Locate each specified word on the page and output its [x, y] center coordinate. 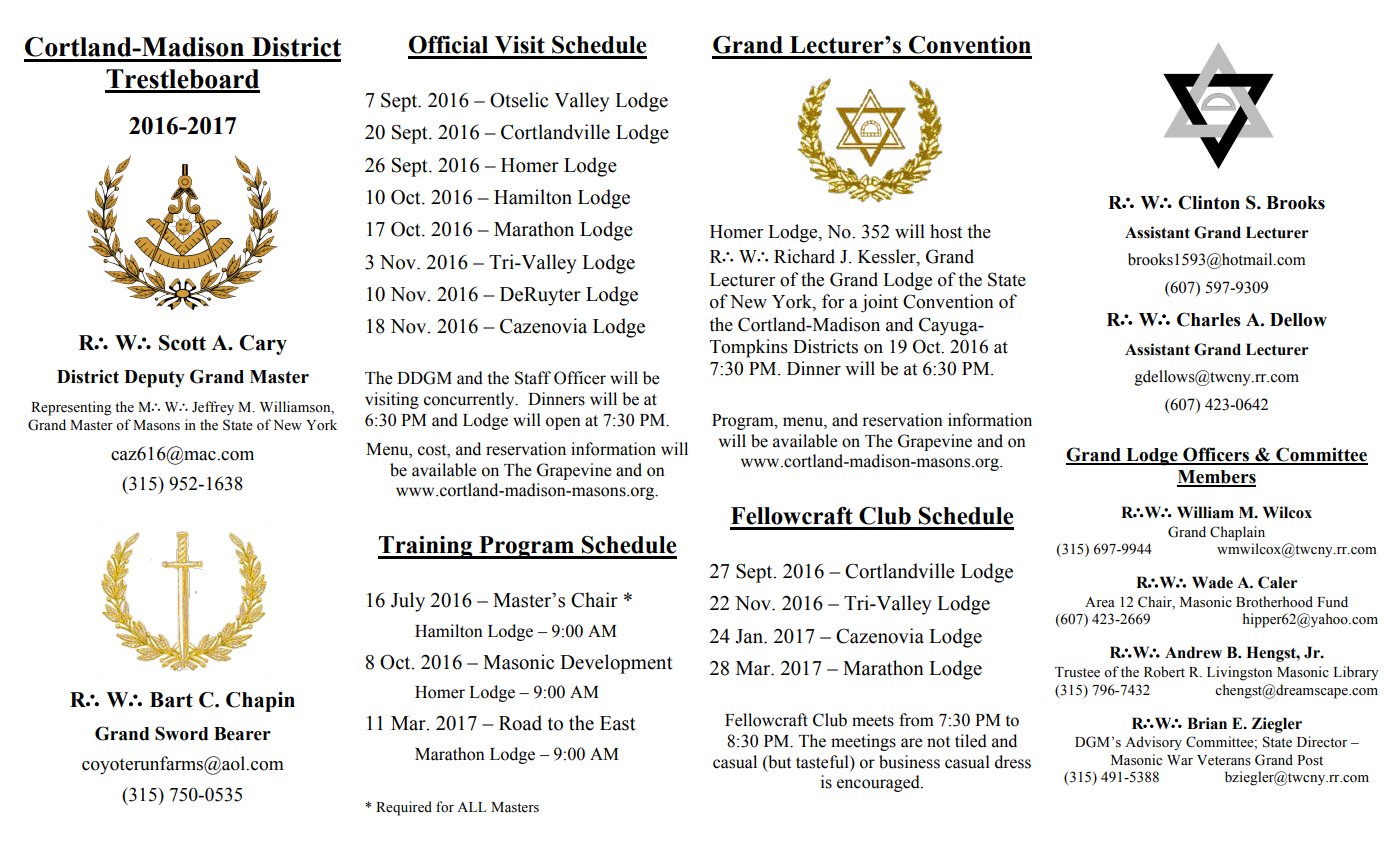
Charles [1209, 319]
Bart [171, 700]
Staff [533, 378]
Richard [804, 256]
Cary [263, 345]
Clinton [1209, 202]
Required [404, 808]
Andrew [1193, 652]
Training [426, 547]
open [563, 423]
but [778, 762]
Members [1216, 478]
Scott [182, 343]
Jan [750, 636]
